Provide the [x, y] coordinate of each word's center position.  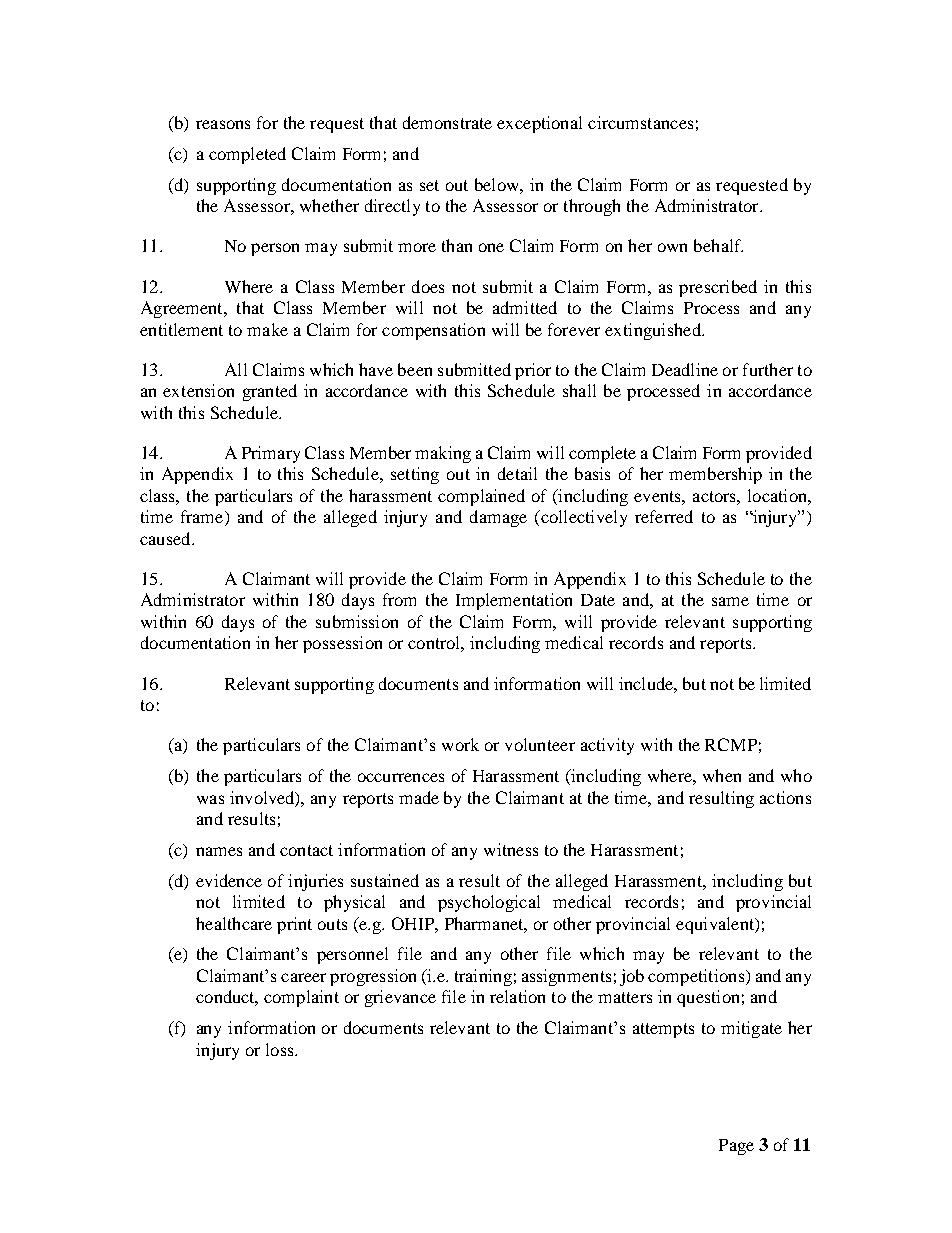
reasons [223, 124]
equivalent [716, 925]
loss [281, 1049]
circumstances [640, 122]
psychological [489, 903]
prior [533, 371]
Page [736, 1147]
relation [517, 996]
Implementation [514, 601]
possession [342, 644]
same [730, 601]
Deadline [685, 369]
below [498, 184]
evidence [229, 880]
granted [270, 392]
